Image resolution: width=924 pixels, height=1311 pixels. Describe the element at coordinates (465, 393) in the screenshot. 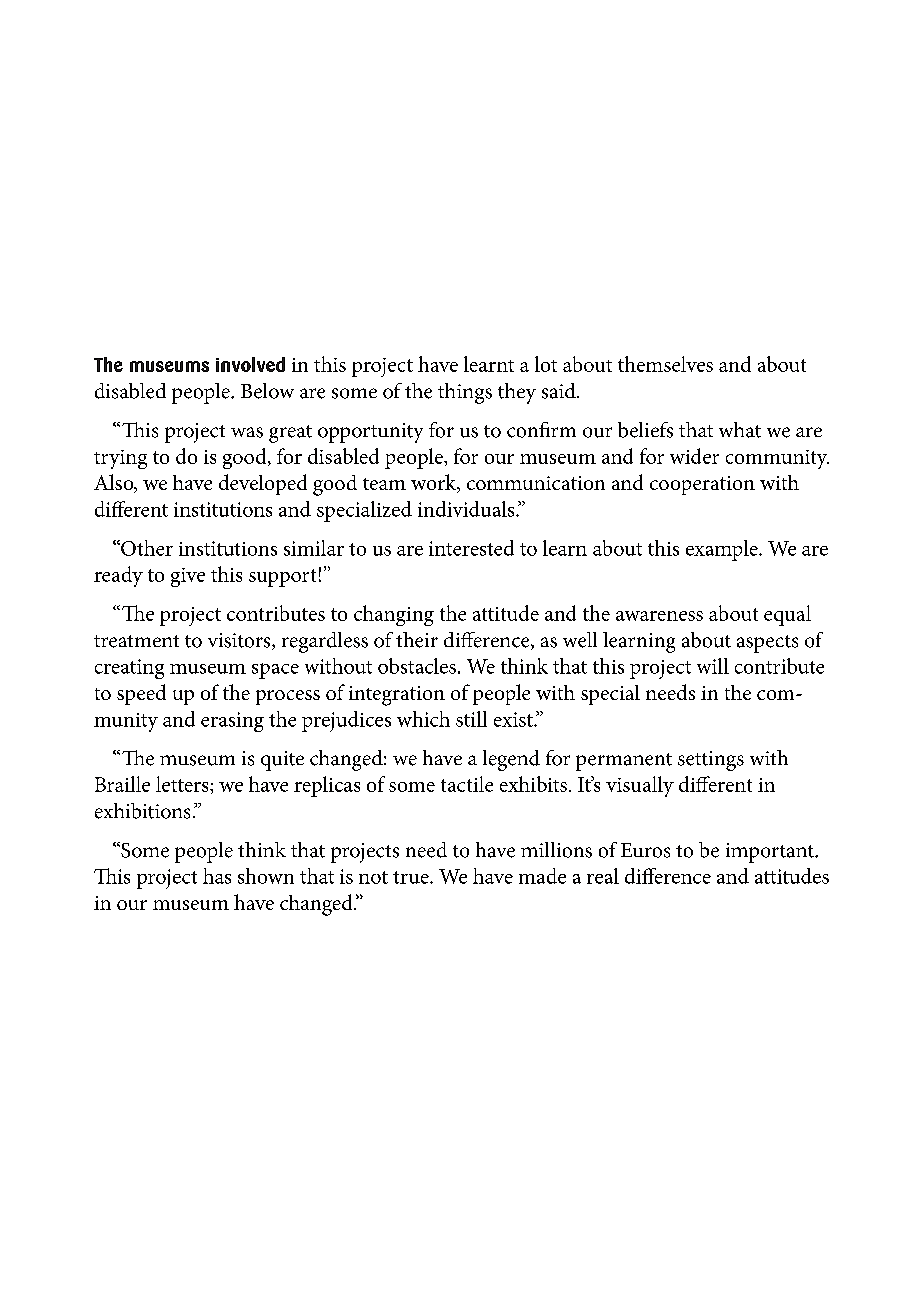

I see `things` at that location.
